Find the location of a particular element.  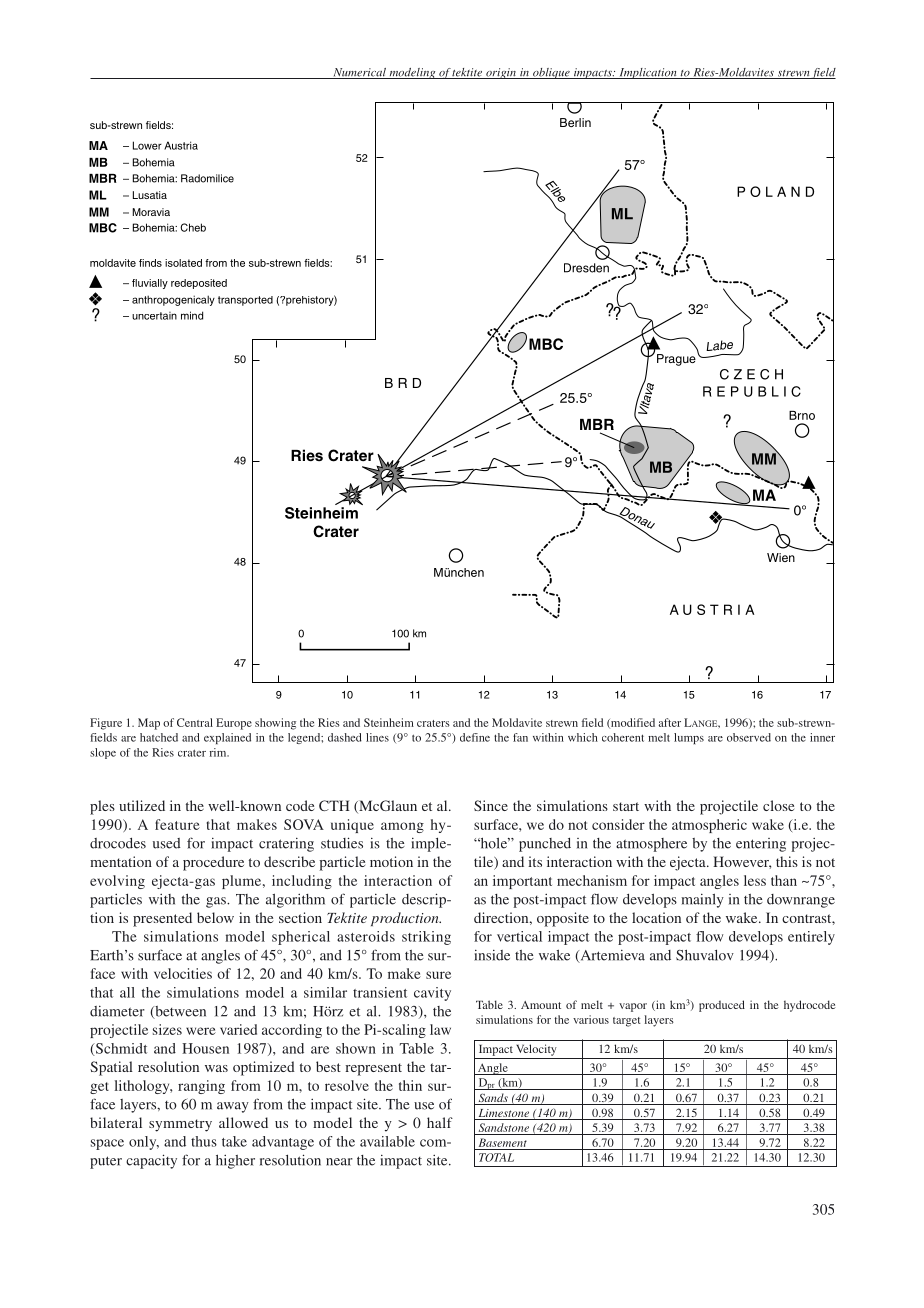

define is located at coordinates (475, 737).
